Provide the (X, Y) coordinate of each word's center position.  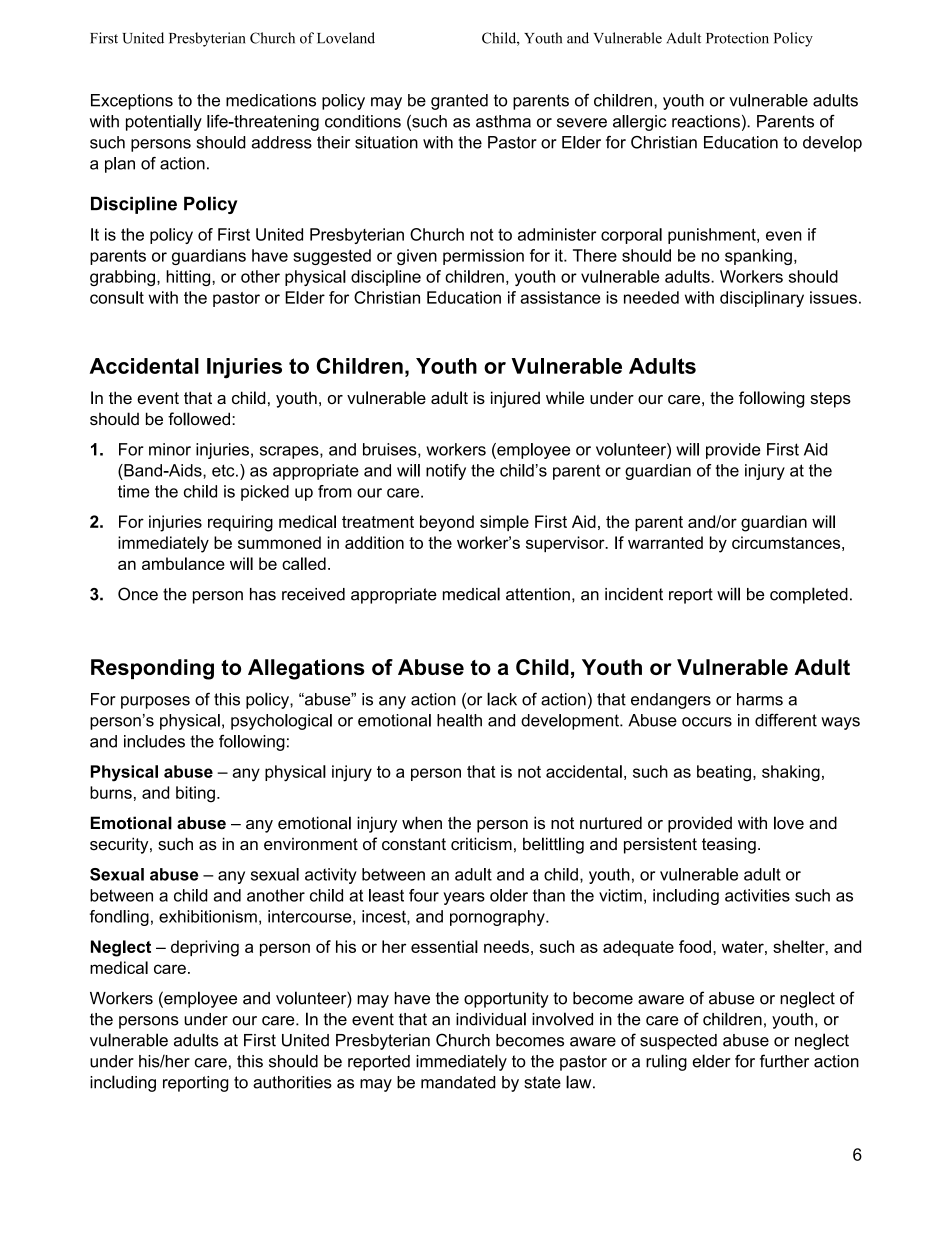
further (784, 1061)
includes (154, 741)
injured (515, 399)
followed (199, 419)
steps (830, 400)
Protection (737, 38)
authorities (292, 1082)
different (786, 720)
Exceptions (132, 102)
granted (459, 102)
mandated (458, 1082)
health (459, 720)
